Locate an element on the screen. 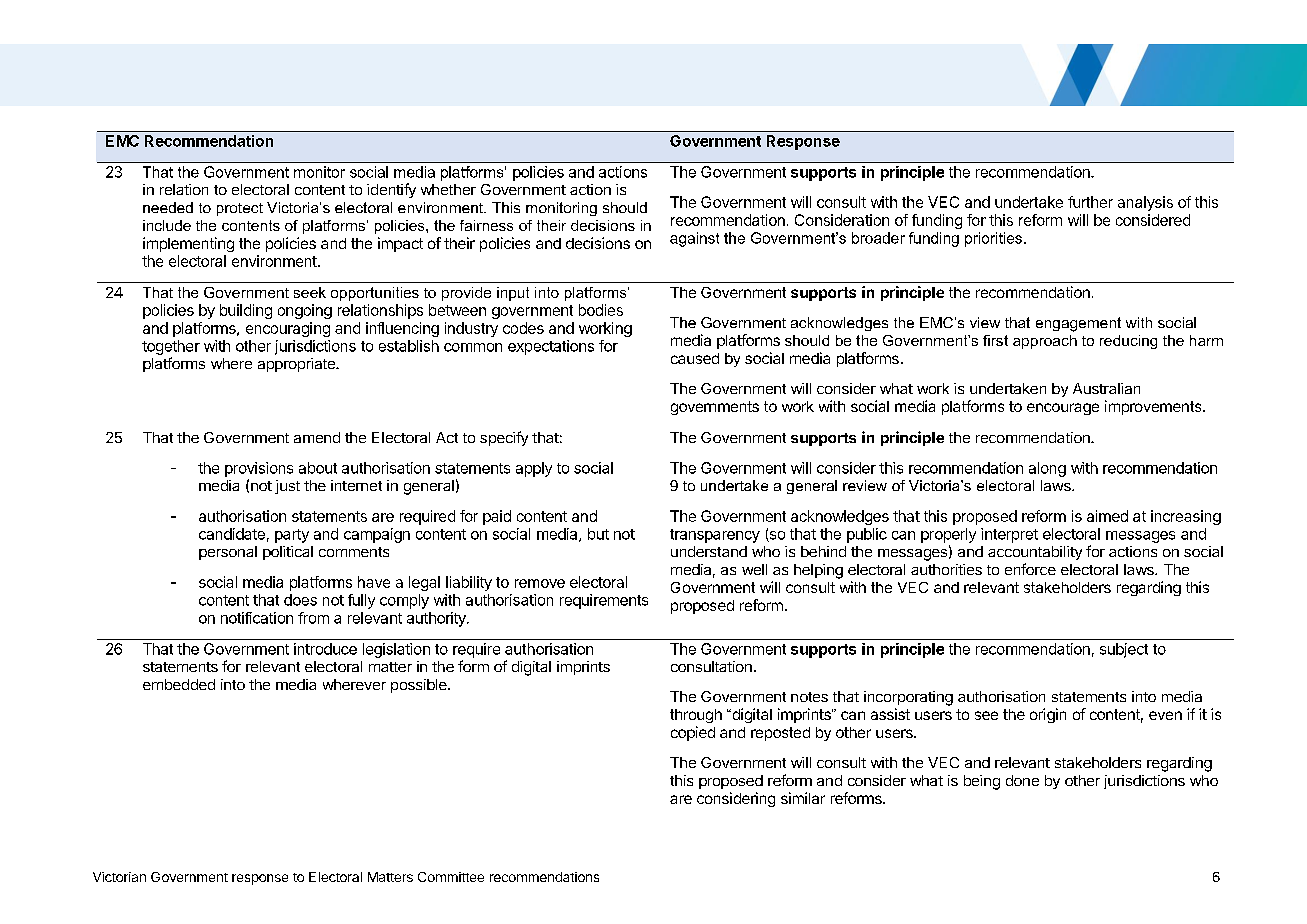  protect is located at coordinates (240, 209).
